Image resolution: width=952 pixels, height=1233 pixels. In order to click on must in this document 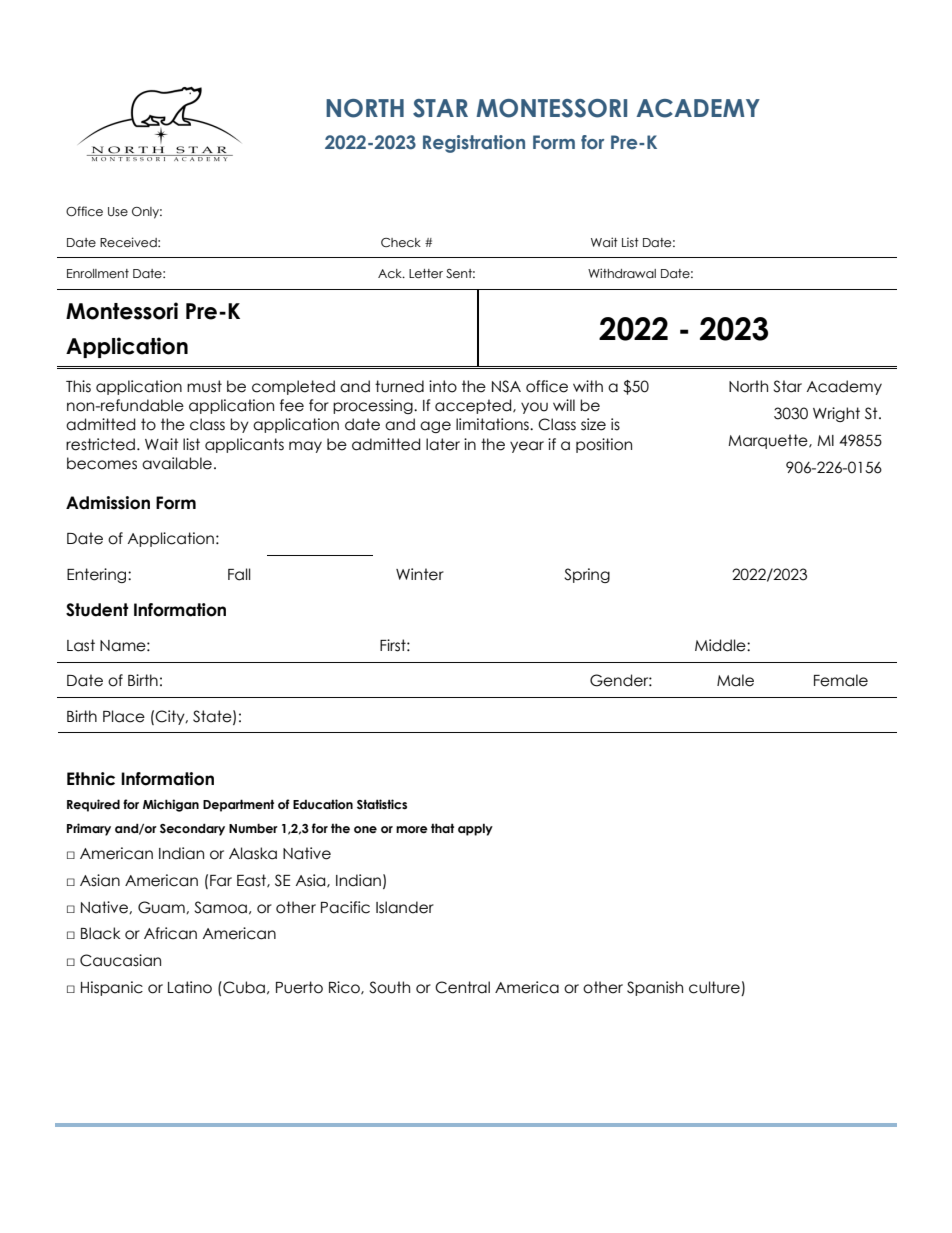, I will do `click(204, 386)`.
